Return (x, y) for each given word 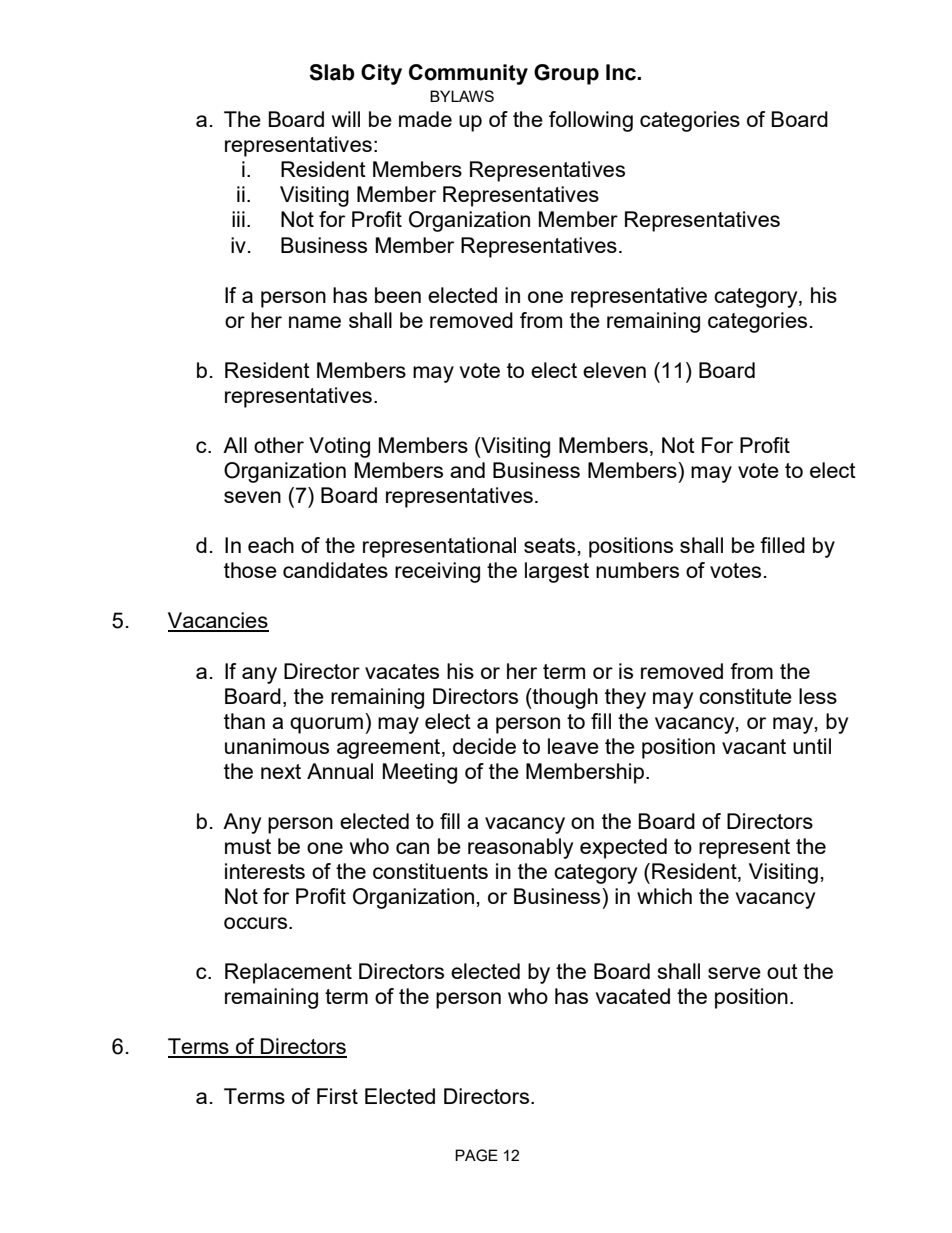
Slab (332, 72)
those (250, 570)
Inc (622, 72)
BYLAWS (462, 96)
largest (557, 572)
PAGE (476, 1155)
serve (734, 973)
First (337, 1096)
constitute (745, 696)
